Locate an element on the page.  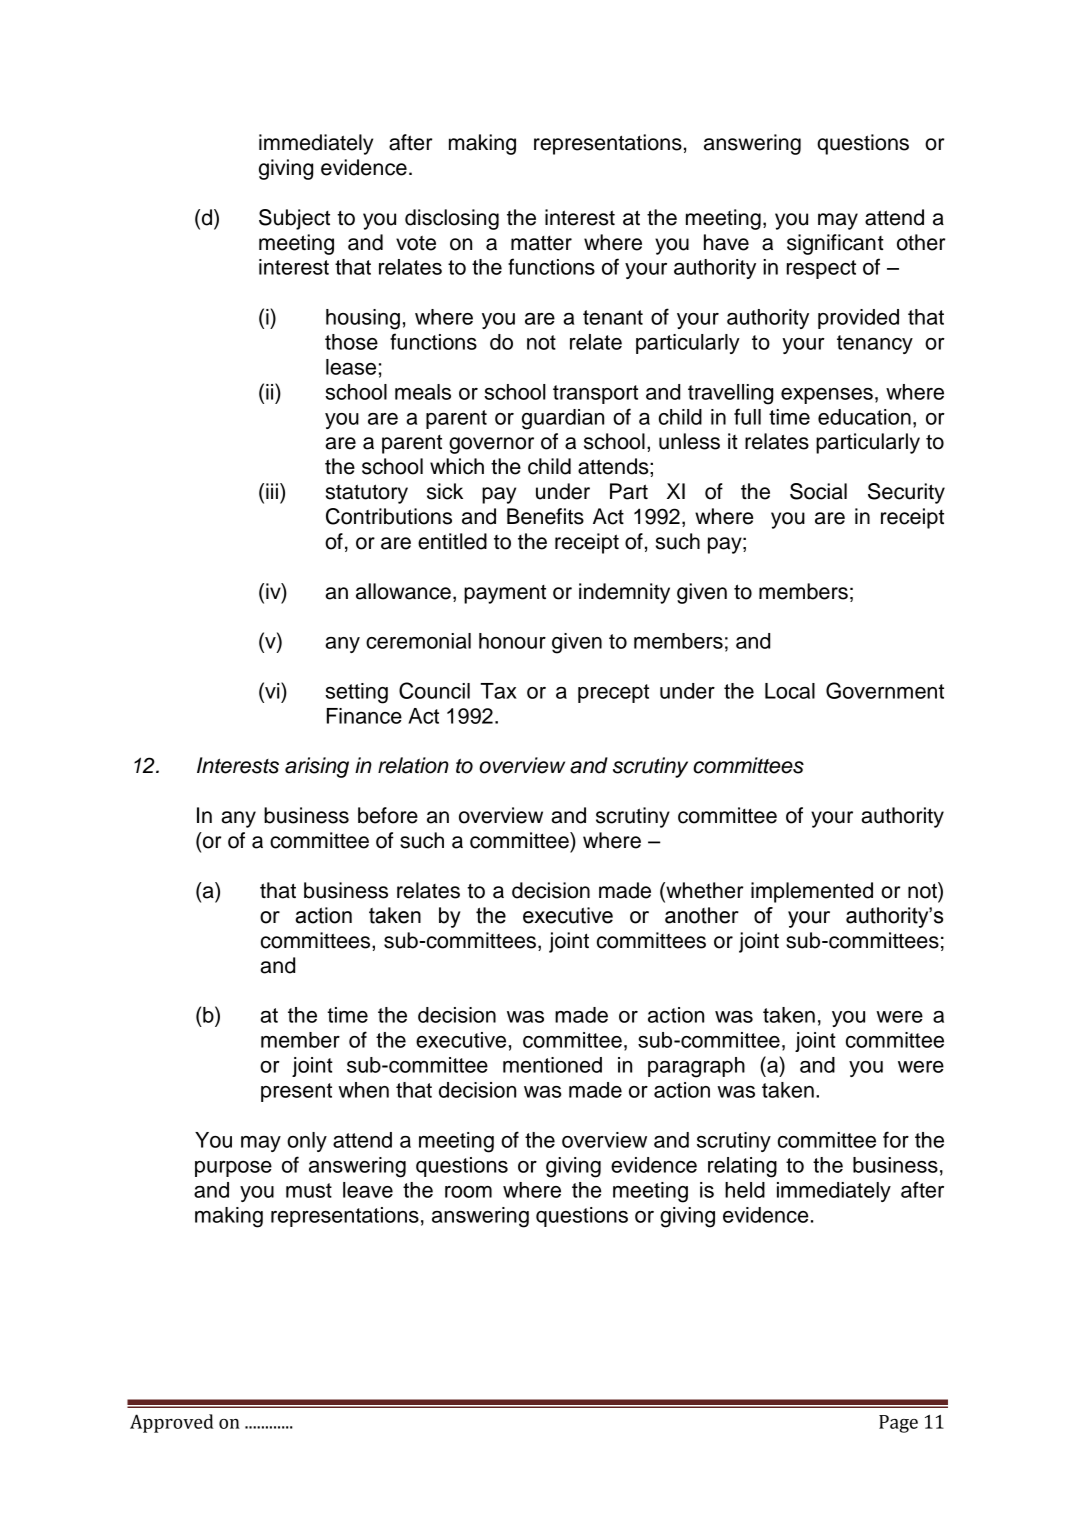
room is located at coordinates (468, 1192).
